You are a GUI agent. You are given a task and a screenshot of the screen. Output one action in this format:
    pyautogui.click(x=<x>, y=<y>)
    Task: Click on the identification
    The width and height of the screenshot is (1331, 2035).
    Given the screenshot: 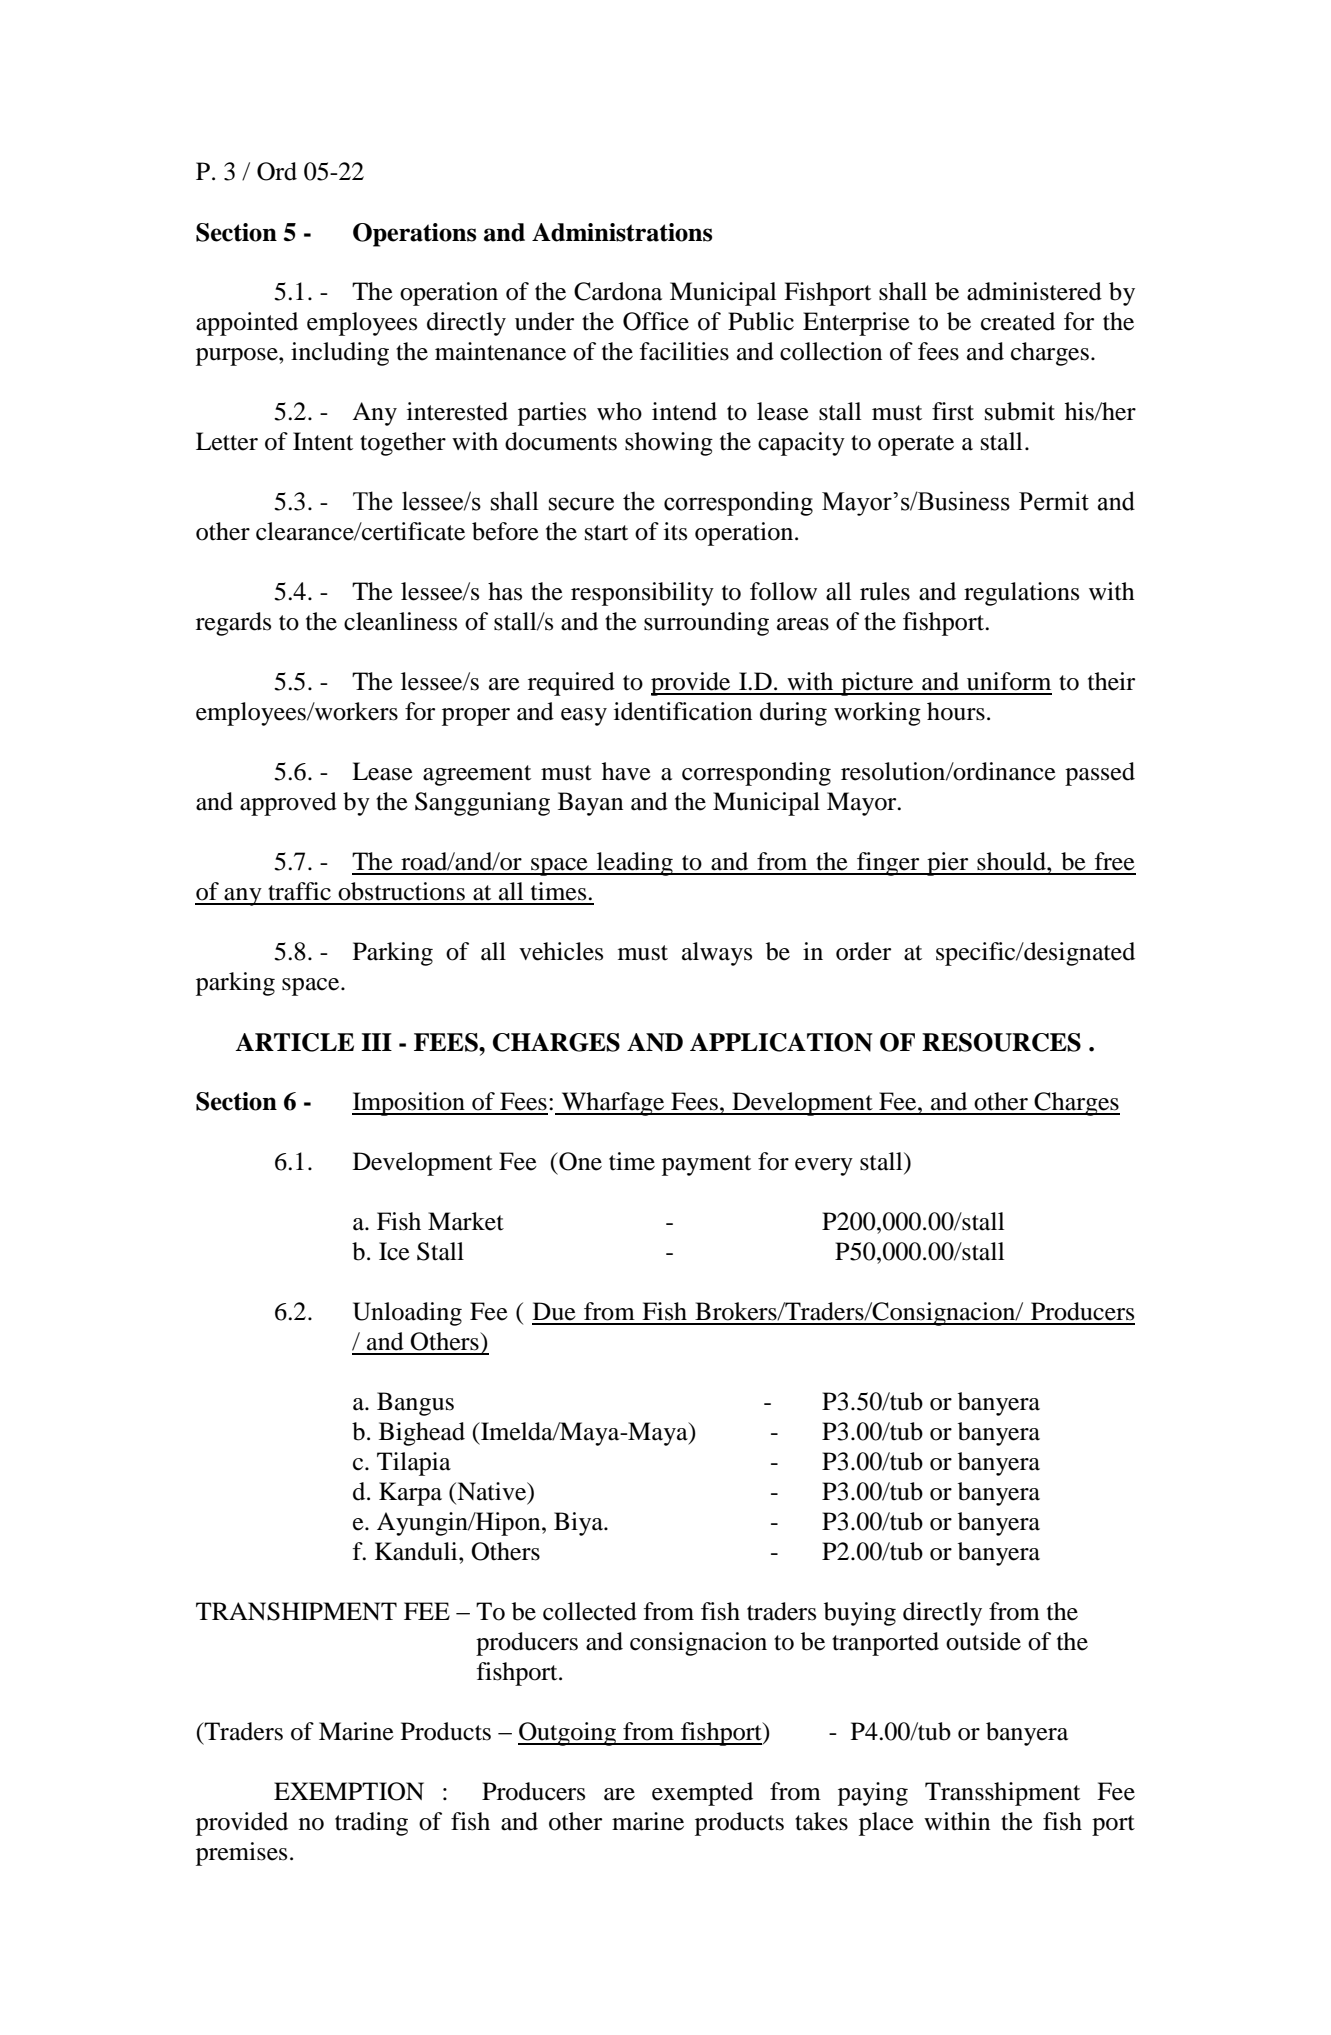 What is the action you would take?
    pyautogui.click(x=683, y=711)
